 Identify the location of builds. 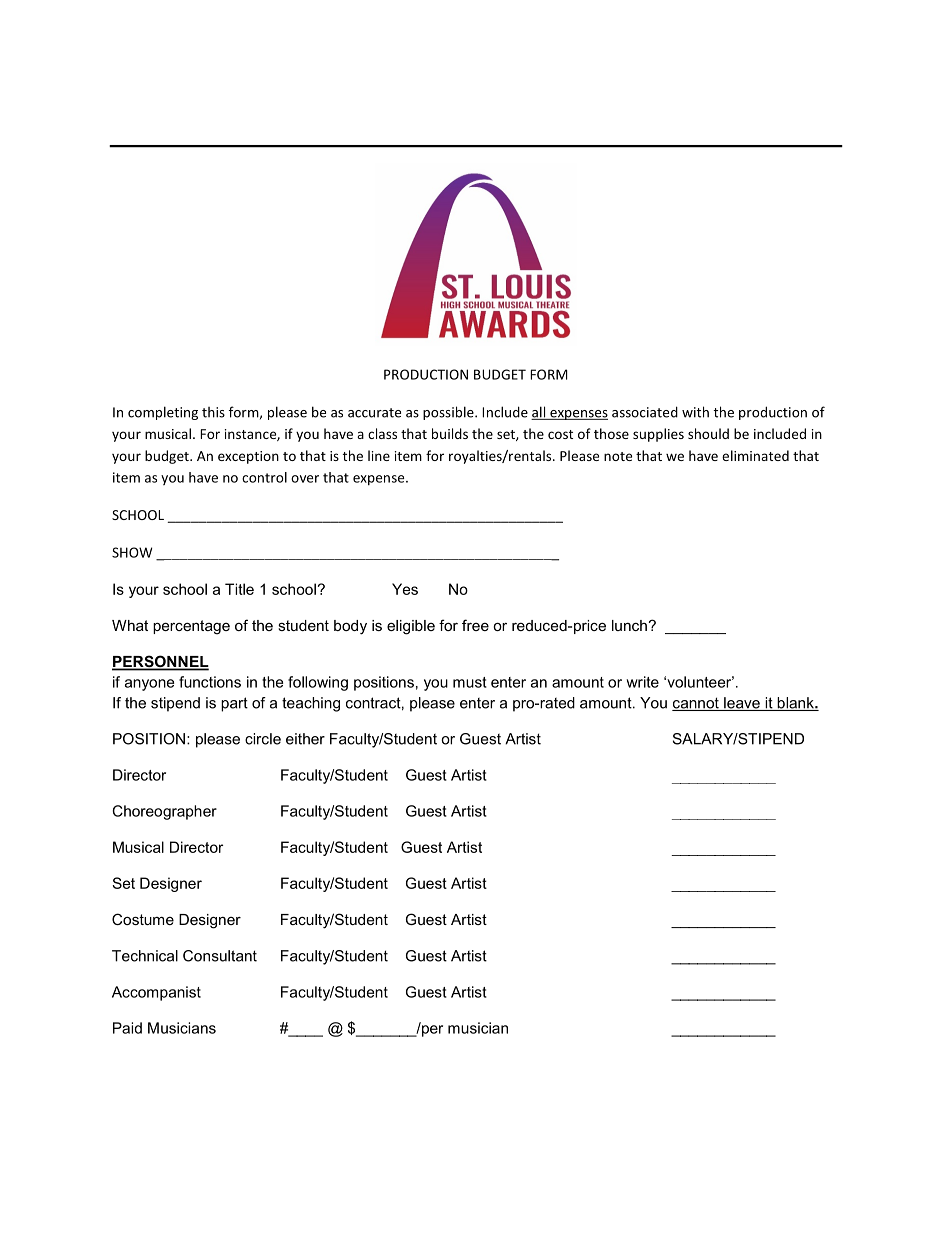
(450, 433).
